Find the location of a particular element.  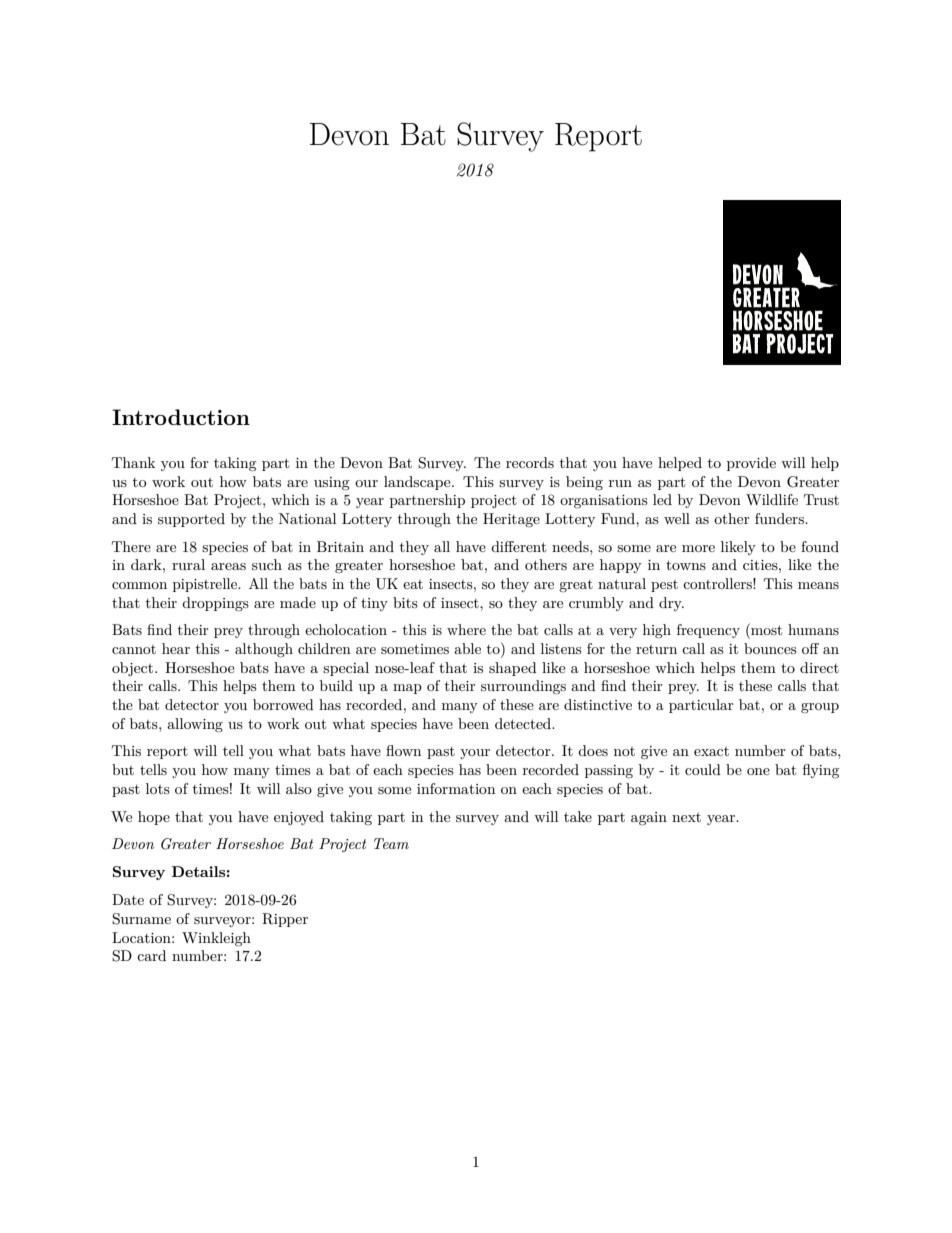

information is located at coordinates (456, 788).
